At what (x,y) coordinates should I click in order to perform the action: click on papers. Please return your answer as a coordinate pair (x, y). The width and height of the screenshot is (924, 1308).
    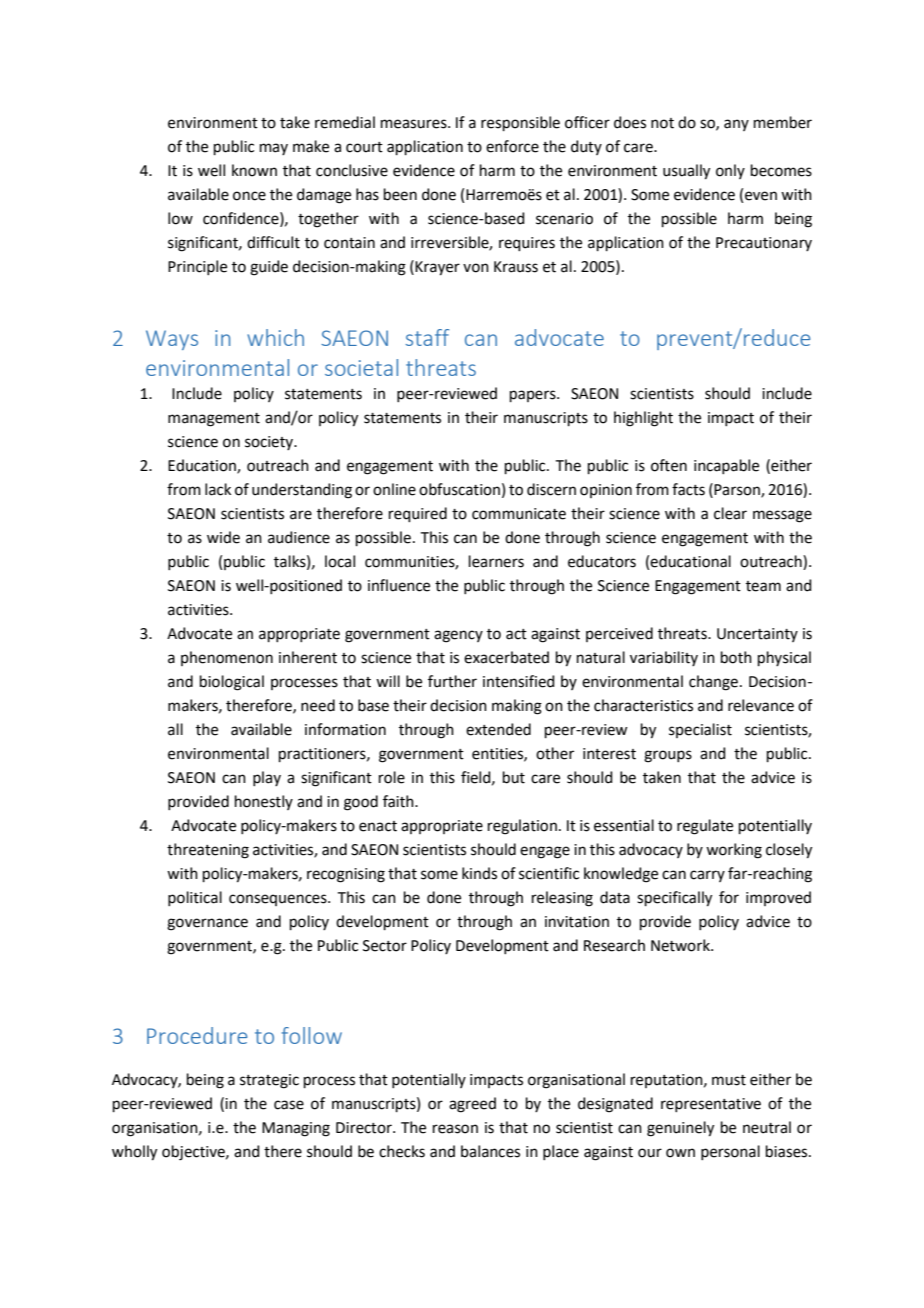
    Looking at the image, I should click on (534, 396).
